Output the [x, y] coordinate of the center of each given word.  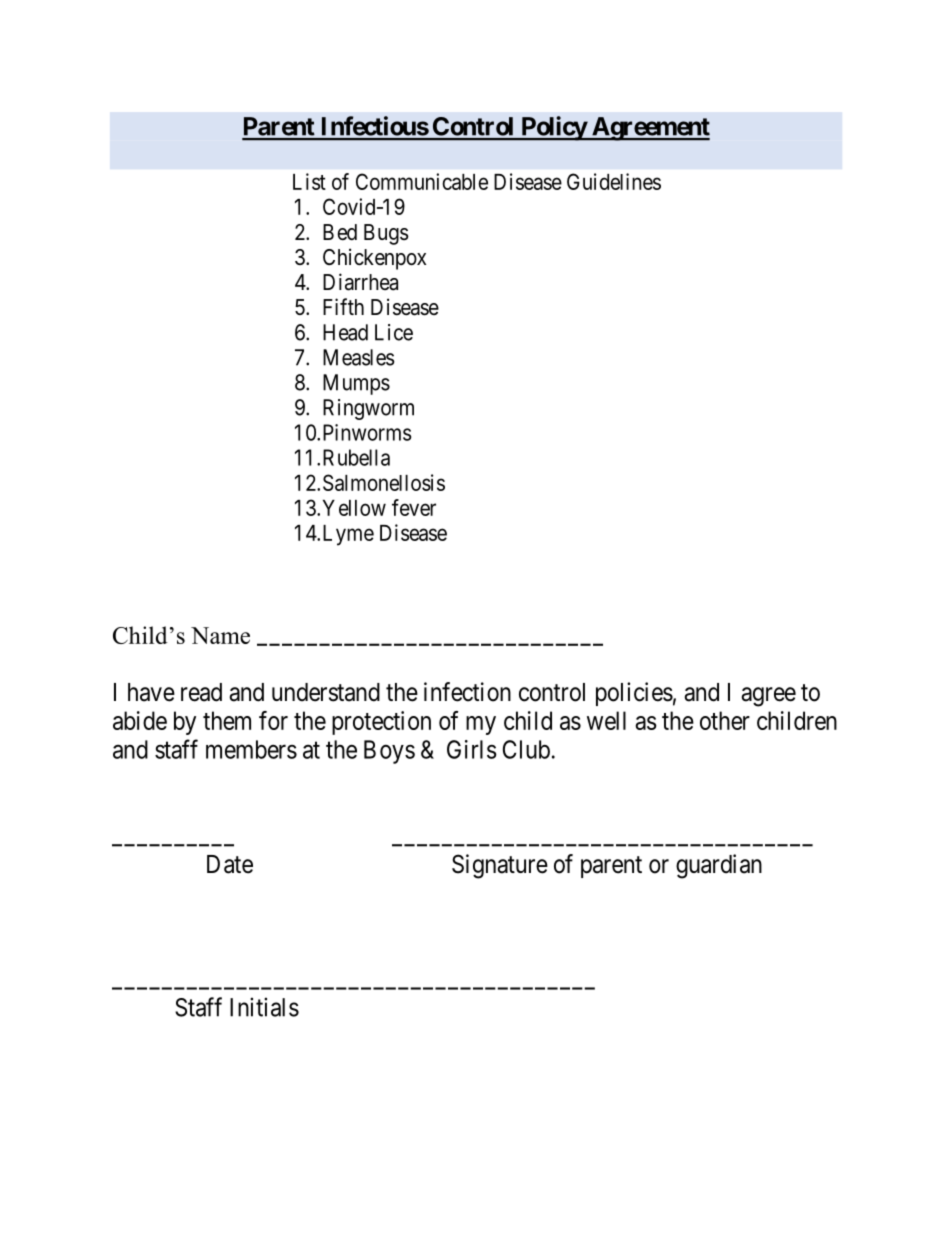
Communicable [422, 181]
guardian [719, 866]
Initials [264, 1007]
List [309, 181]
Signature [500, 866]
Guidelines [614, 181]
